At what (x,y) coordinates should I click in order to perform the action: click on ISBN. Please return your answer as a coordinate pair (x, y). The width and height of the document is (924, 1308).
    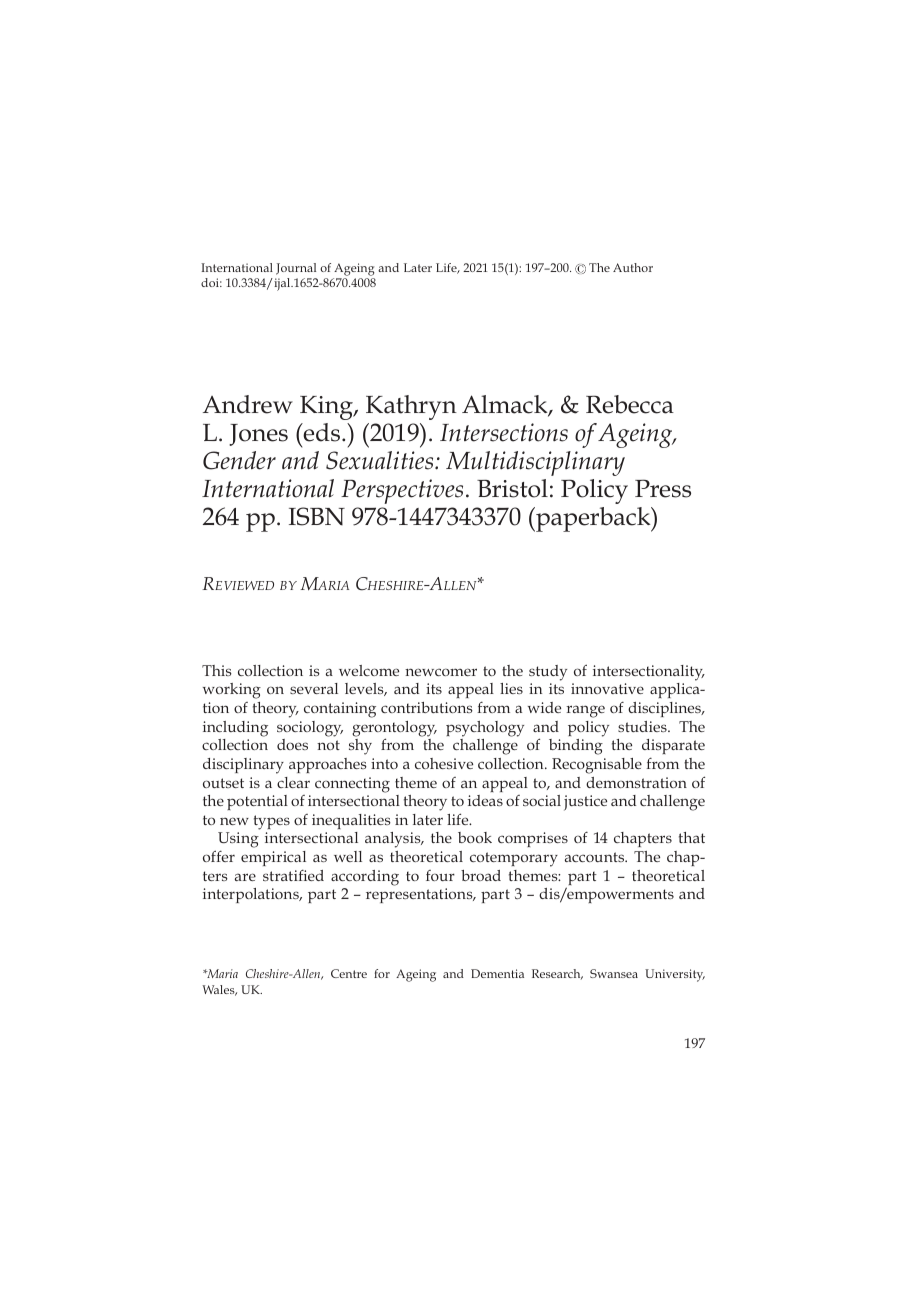
    Looking at the image, I should click on (317, 516).
